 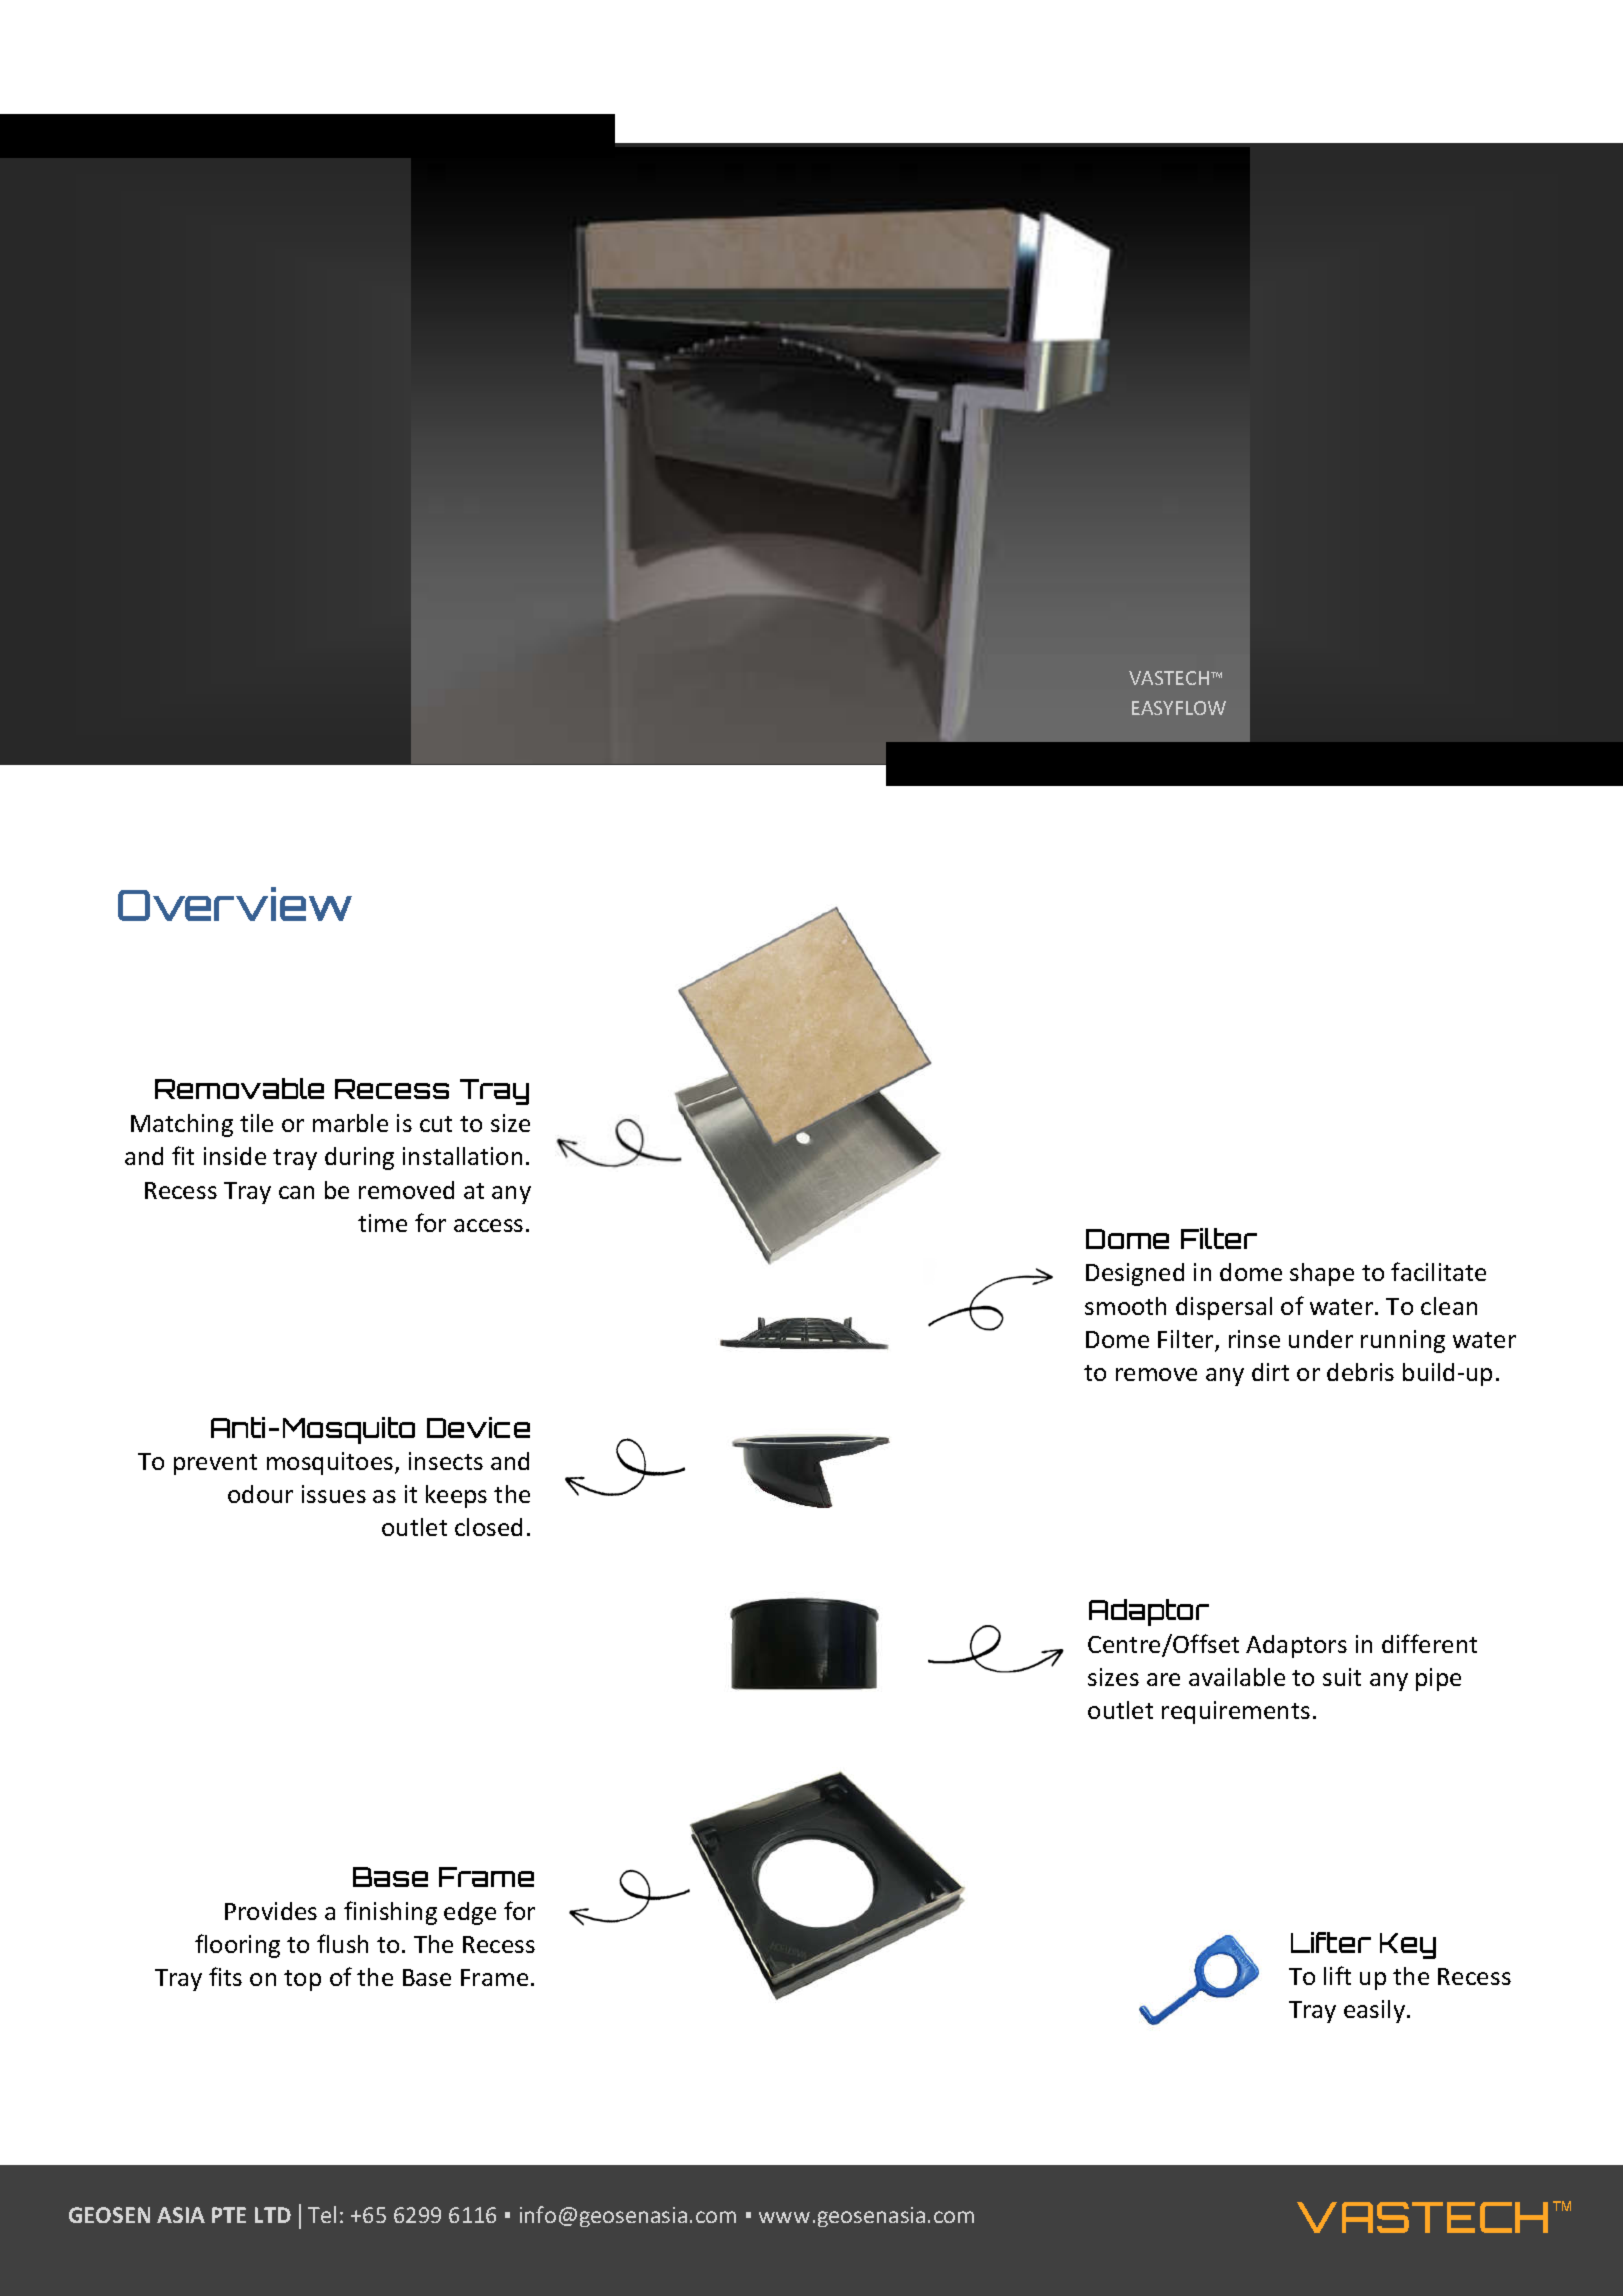 What do you see at coordinates (436, 1124) in the screenshot?
I see `cut` at bounding box center [436, 1124].
